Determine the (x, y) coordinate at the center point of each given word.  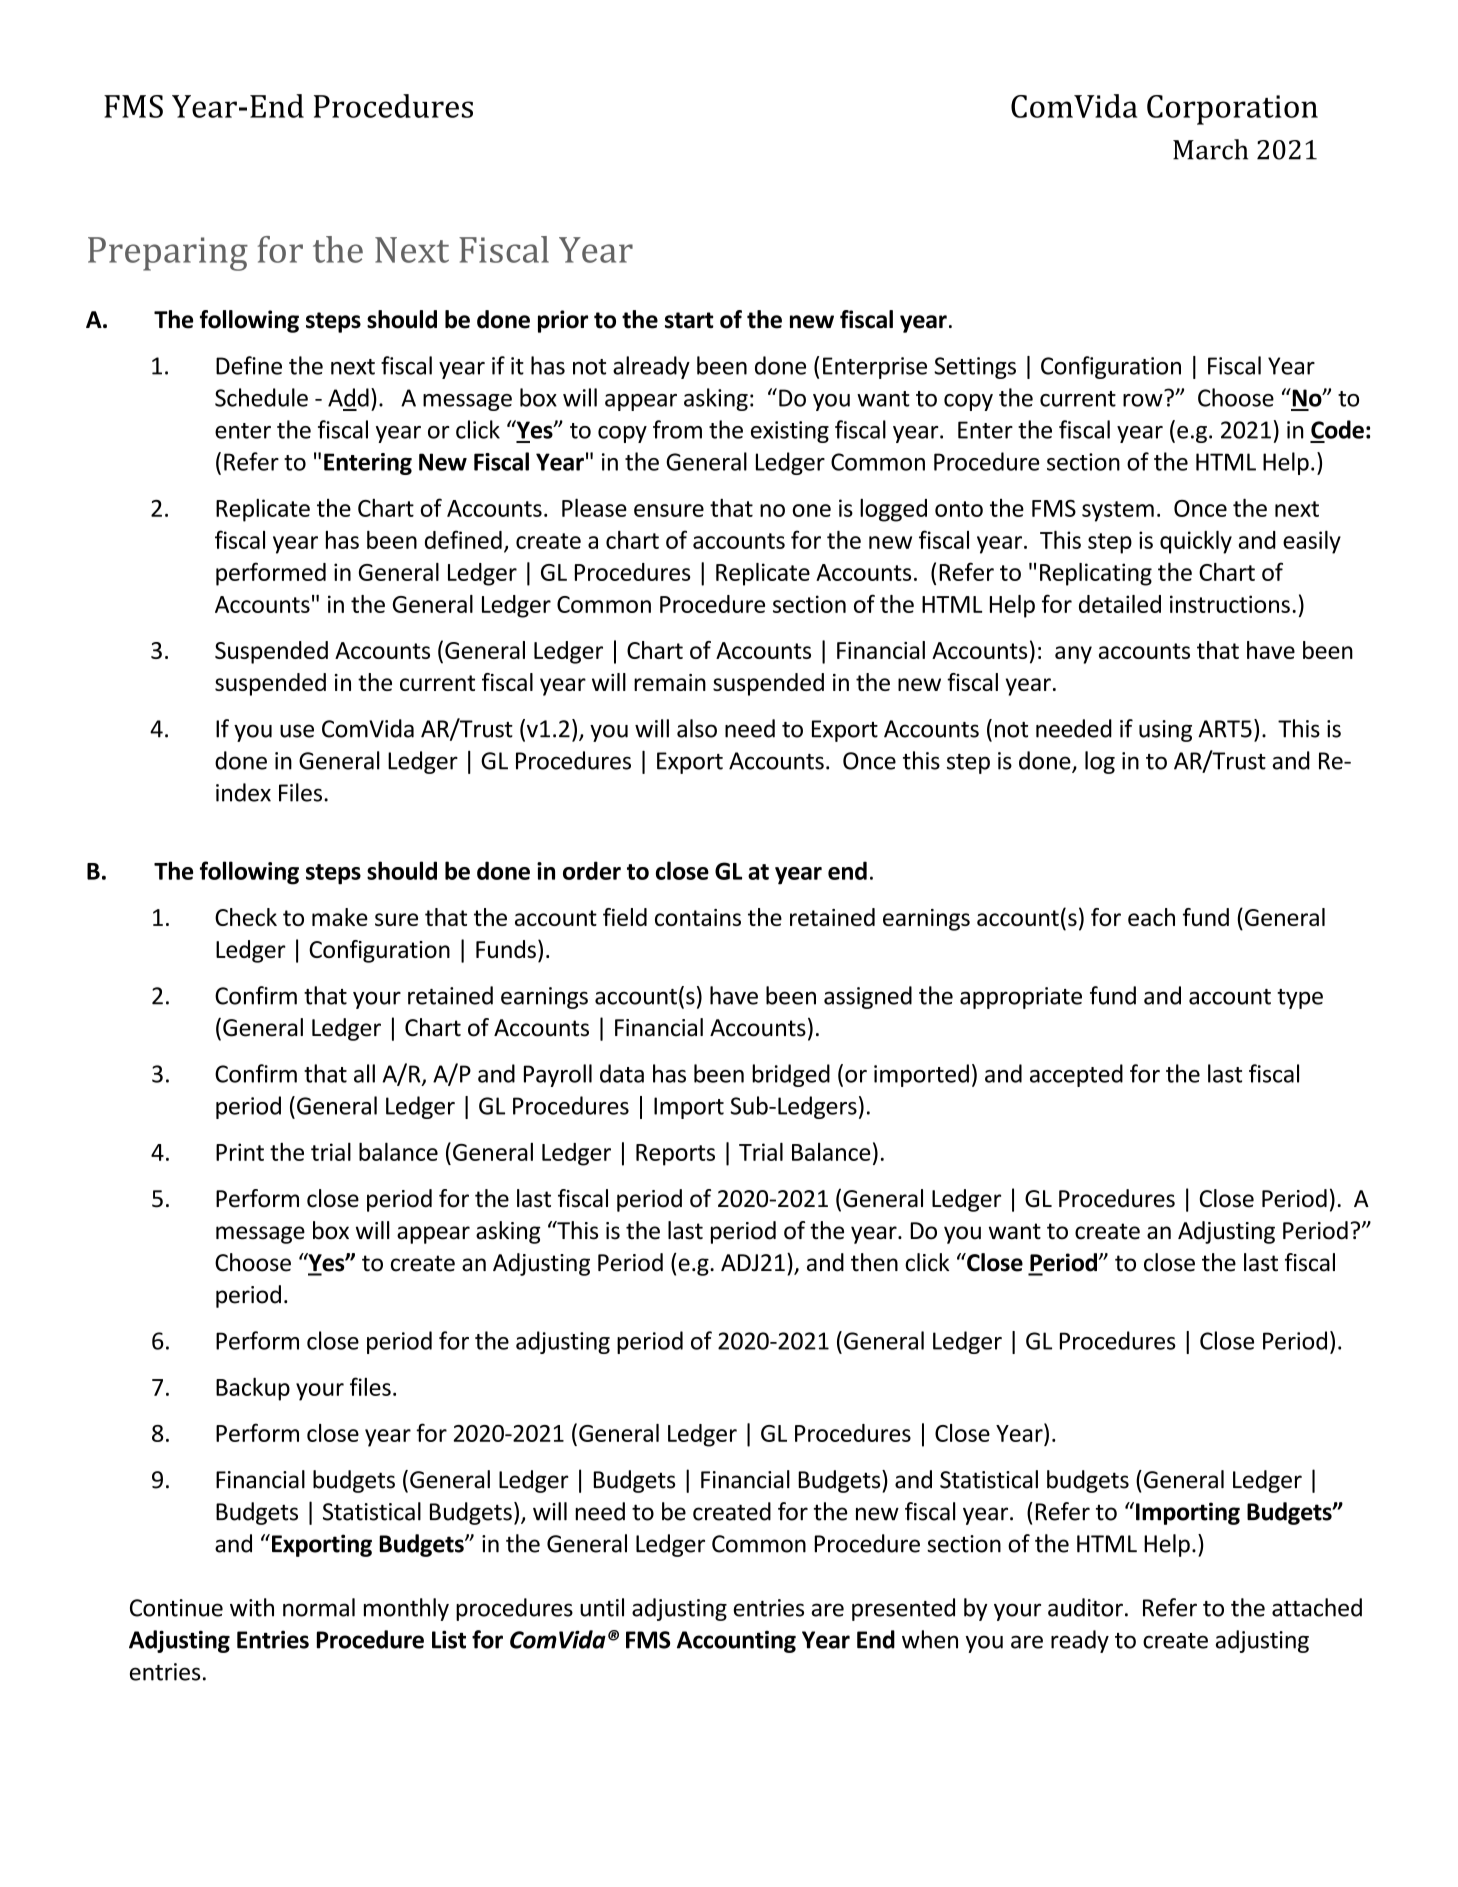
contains (698, 917)
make (340, 917)
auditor (1085, 1607)
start (689, 320)
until (602, 1607)
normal (319, 1607)
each (1151, 917)
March (1210, 149)
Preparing (168, 254)
